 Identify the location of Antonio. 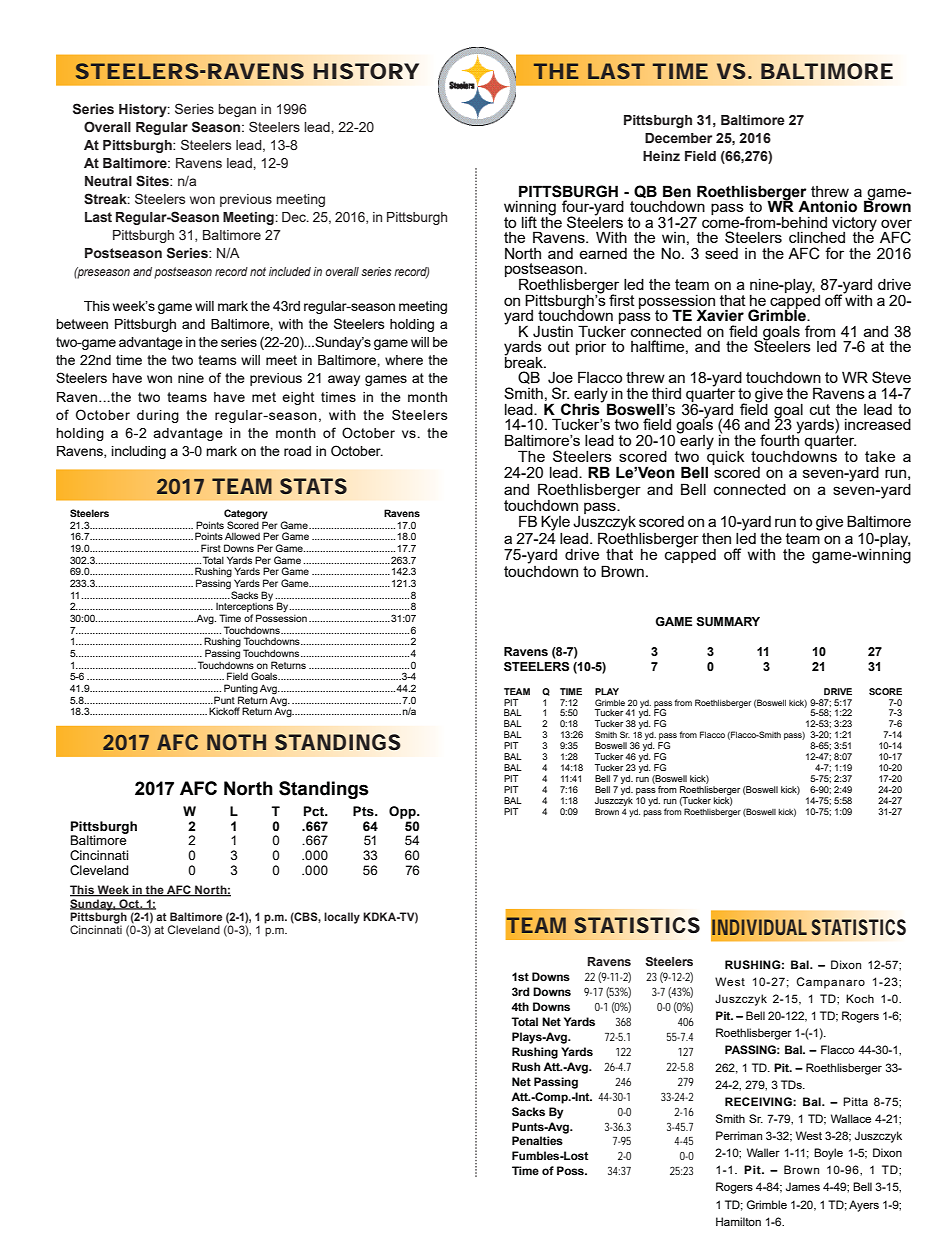
(827, 206).
